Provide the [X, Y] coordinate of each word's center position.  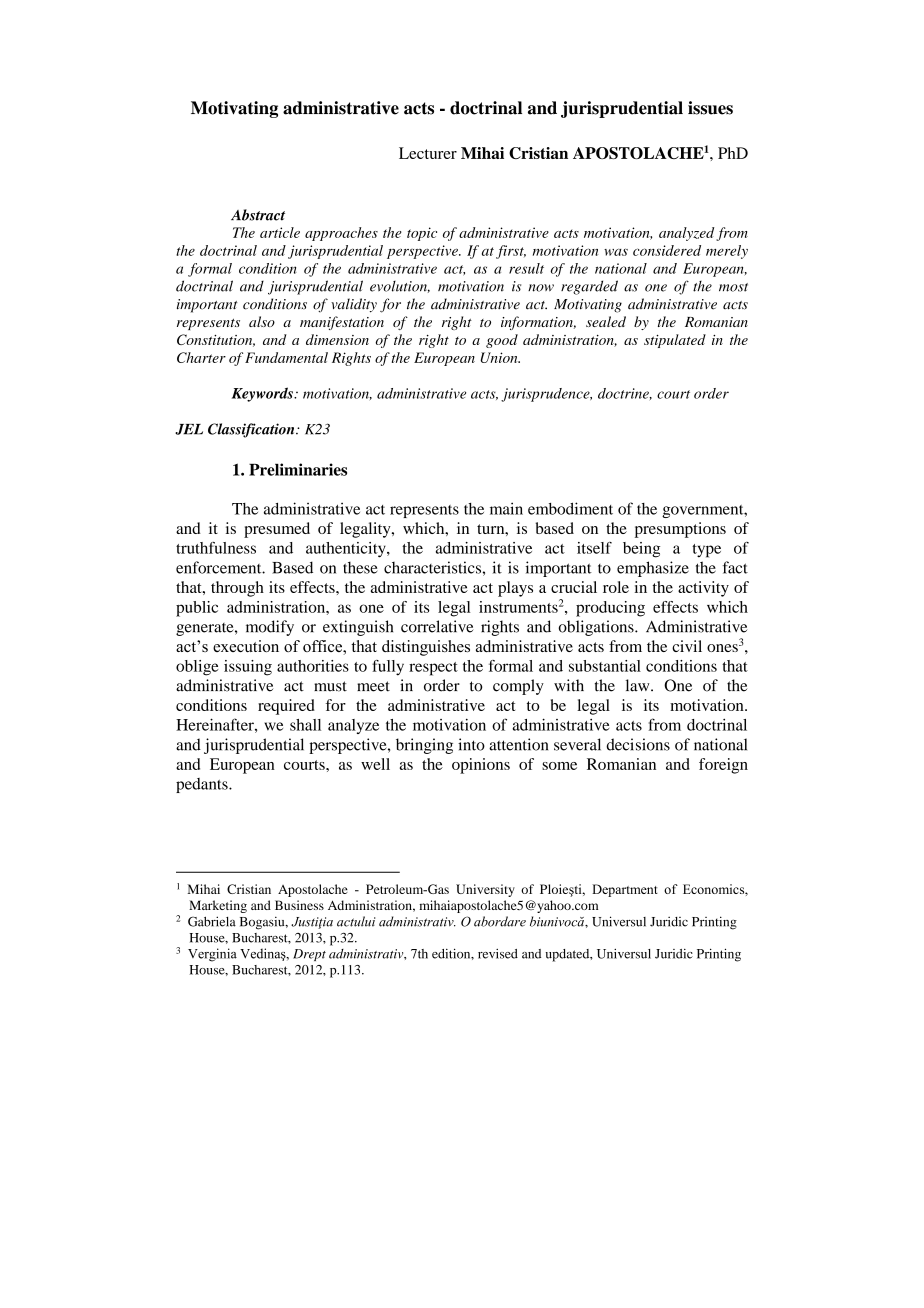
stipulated [675, 341]
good [502, 341]
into [471, 744]
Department [625, 890]
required [286, 707]
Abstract [258, 215]
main [506, 508]
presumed [277, 530]
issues [710, 108]
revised [498, 954]
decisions [638, 744]
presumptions [680, 530]
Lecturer [428, 153]
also [262, 321]
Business [299, 905]
